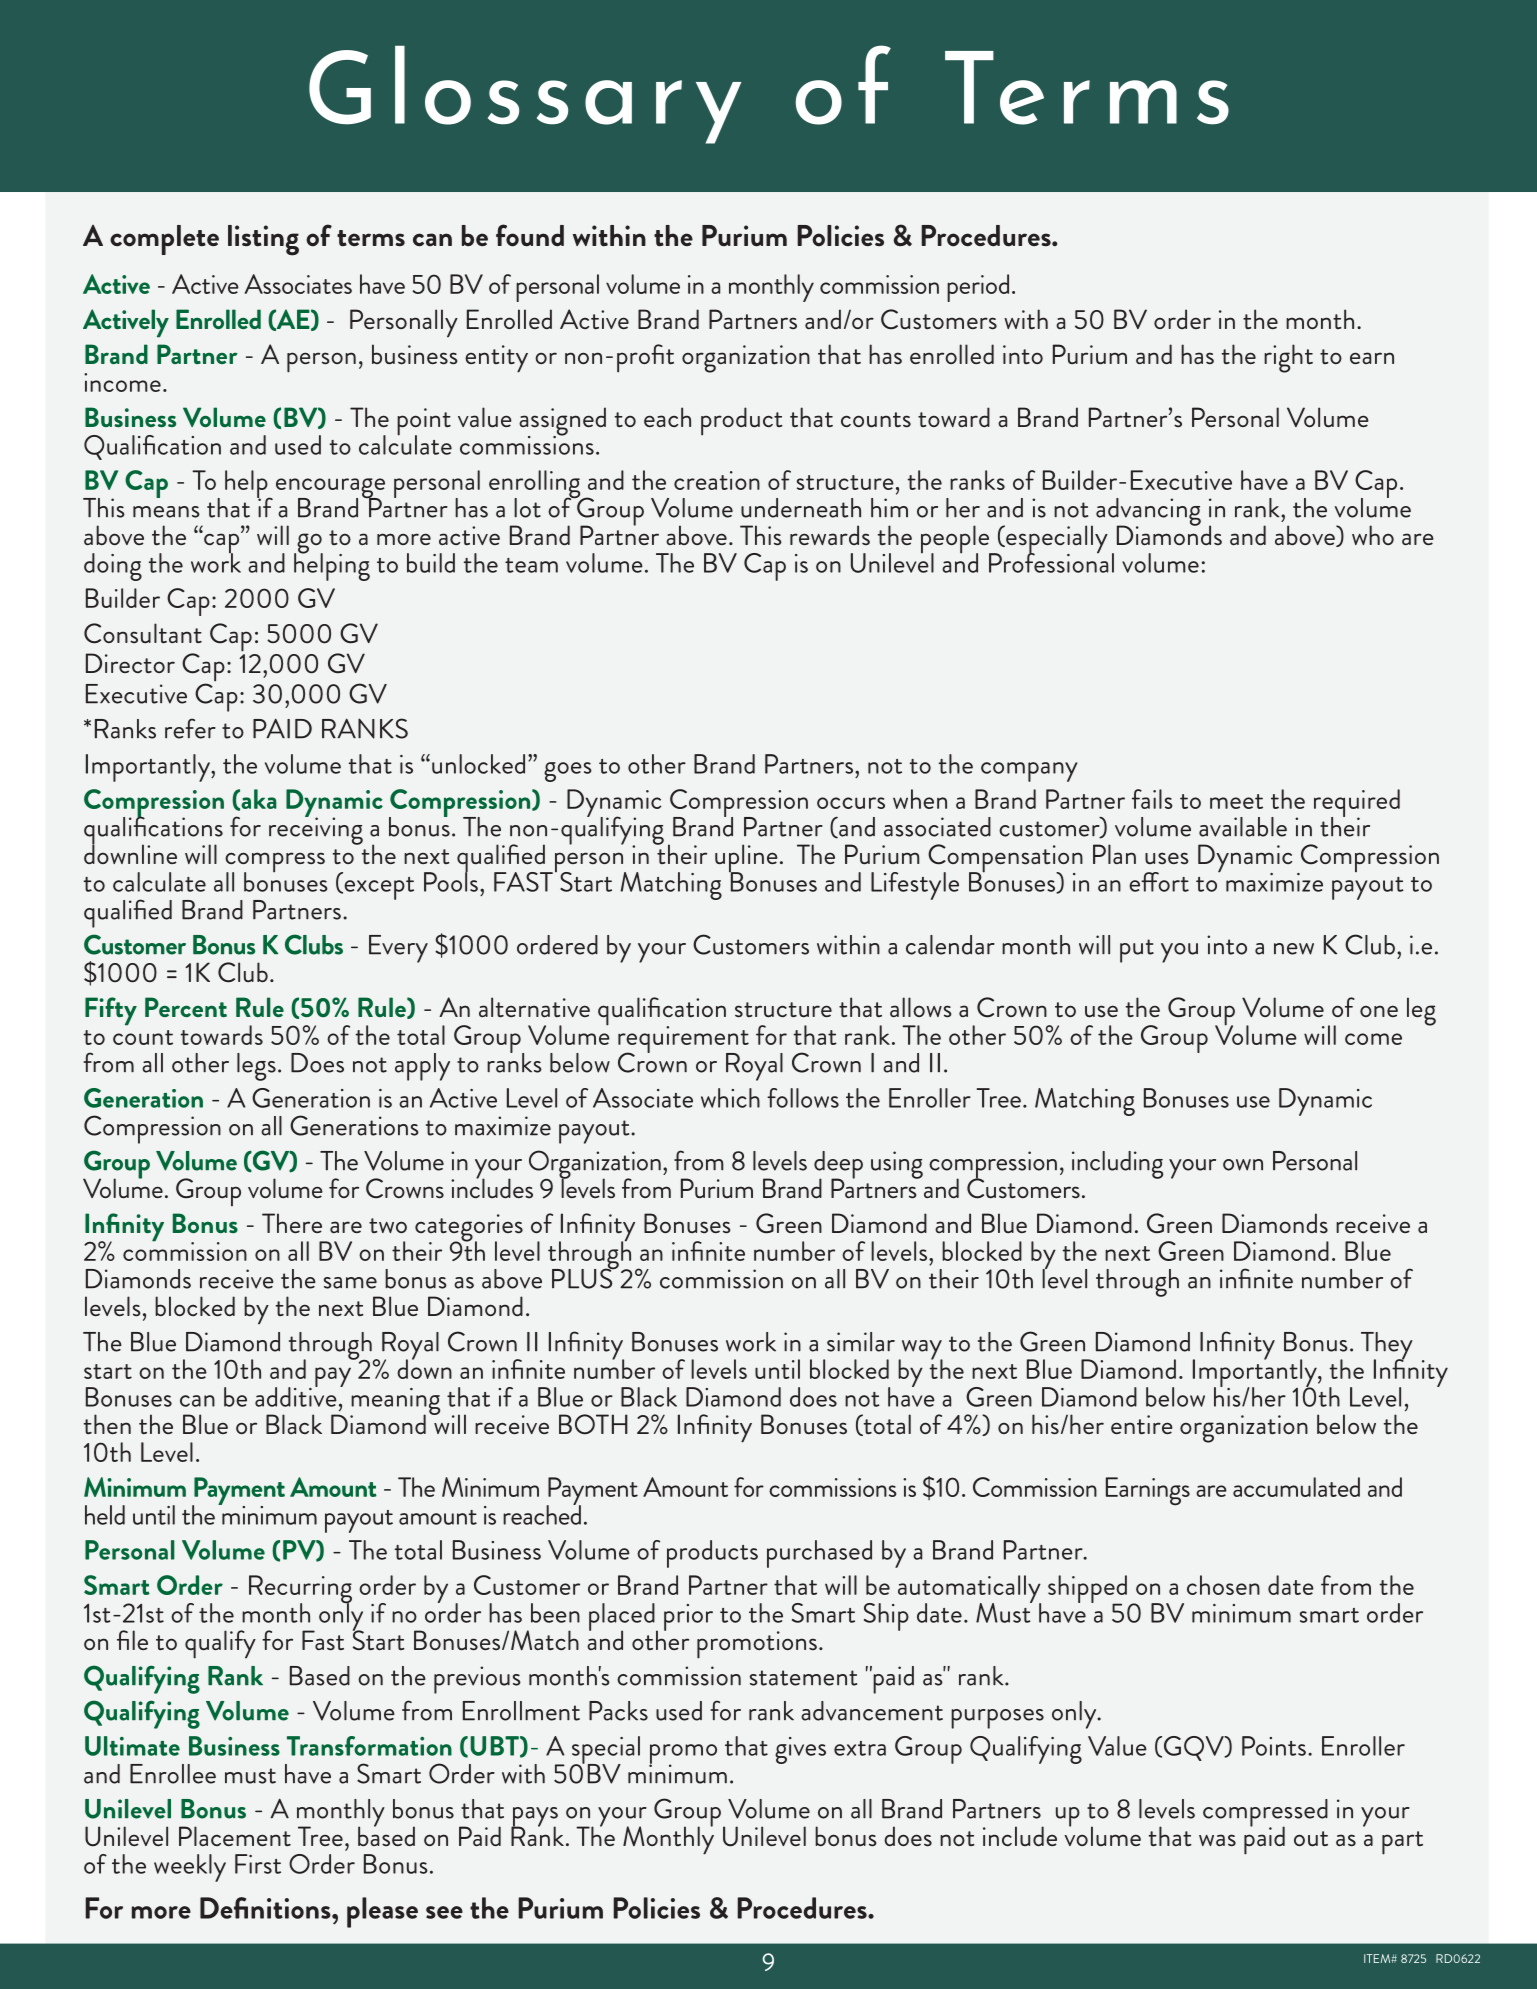 The width and height of the page is (1537, 1989). What do you see at coordinates (1288, 358) in the page?
I see `right` at bounding box center [1288, 358].
